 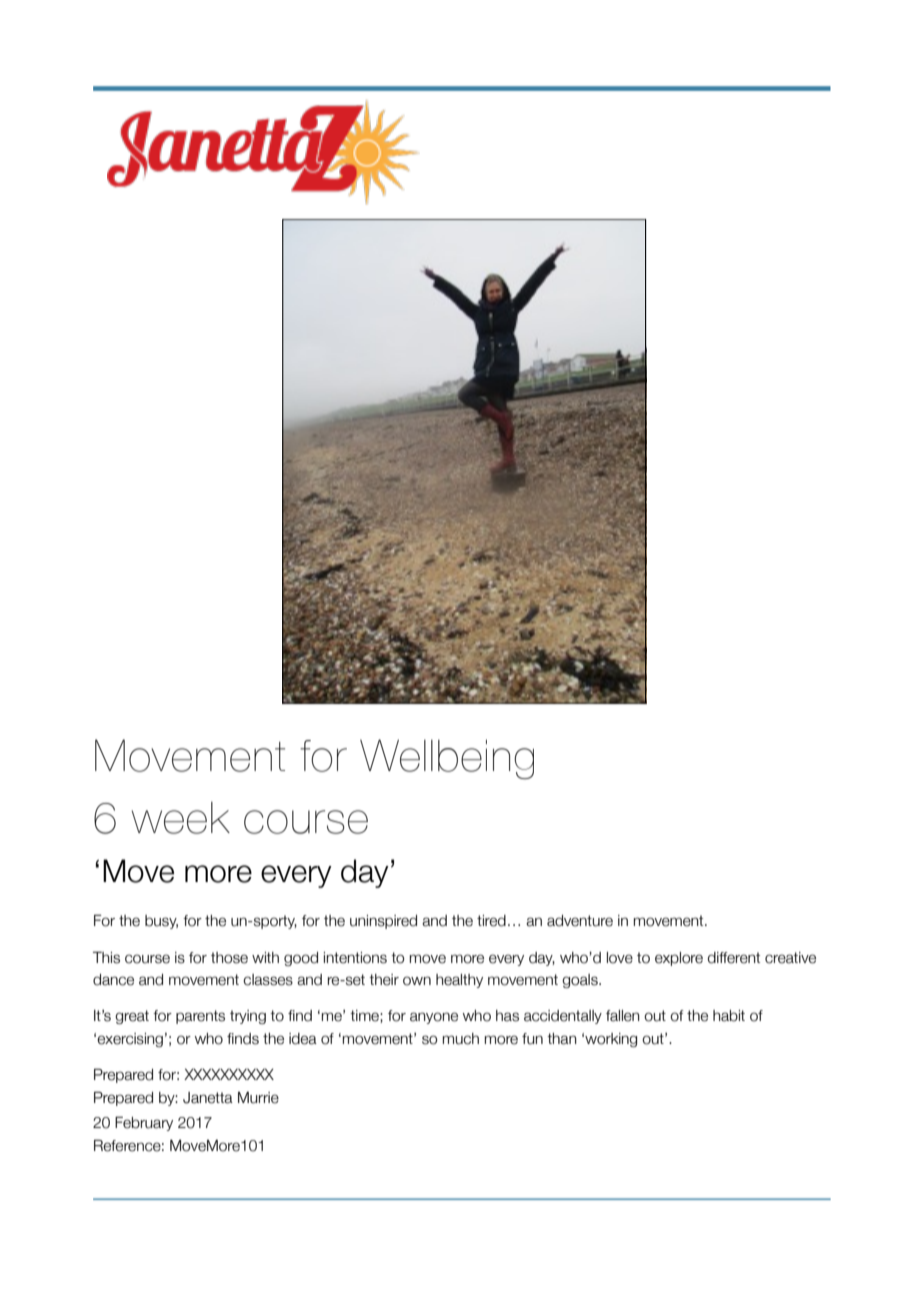 I want to click on healthy, so click(x=459, y=981).
